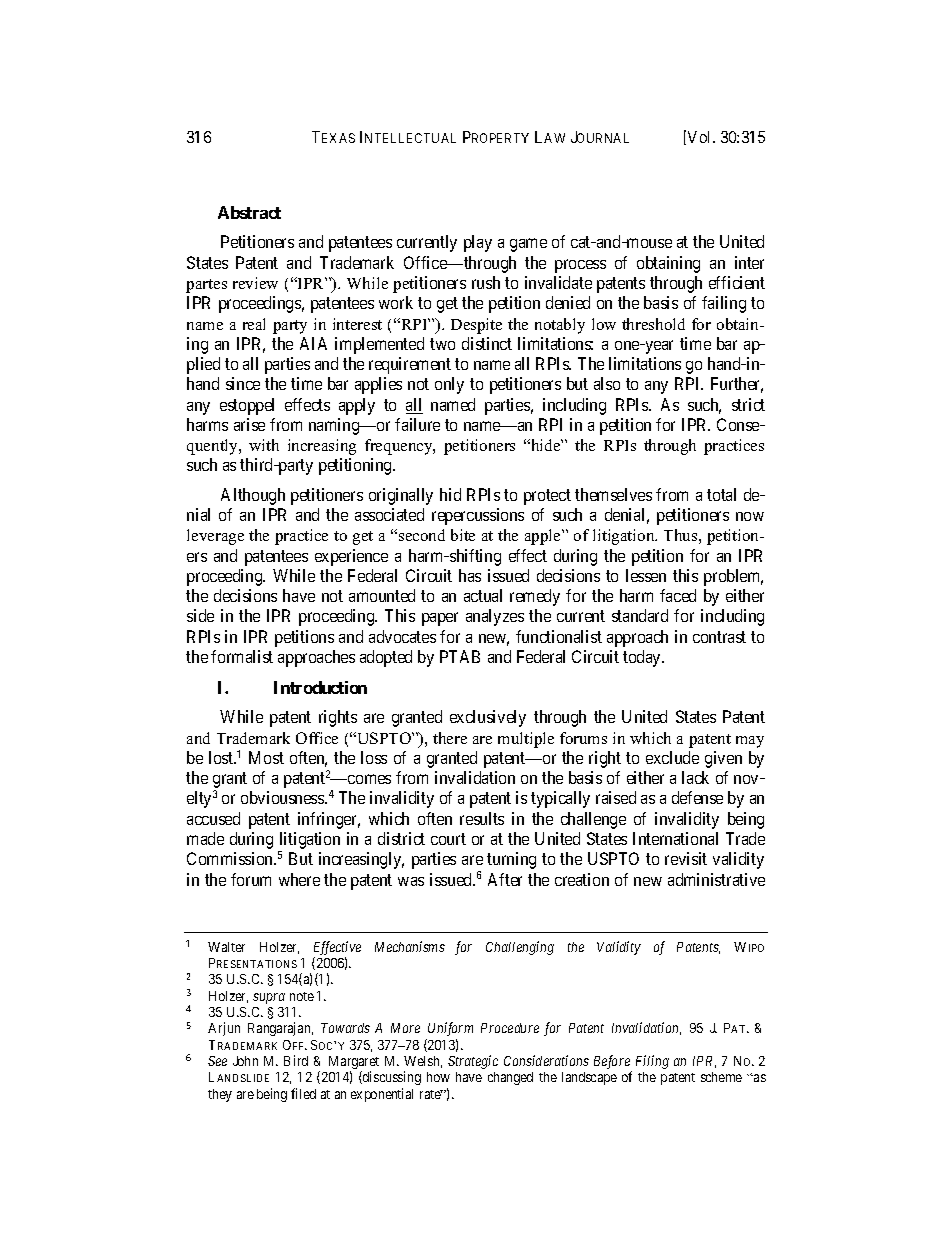  I want to click on play, so click(478, 243).
